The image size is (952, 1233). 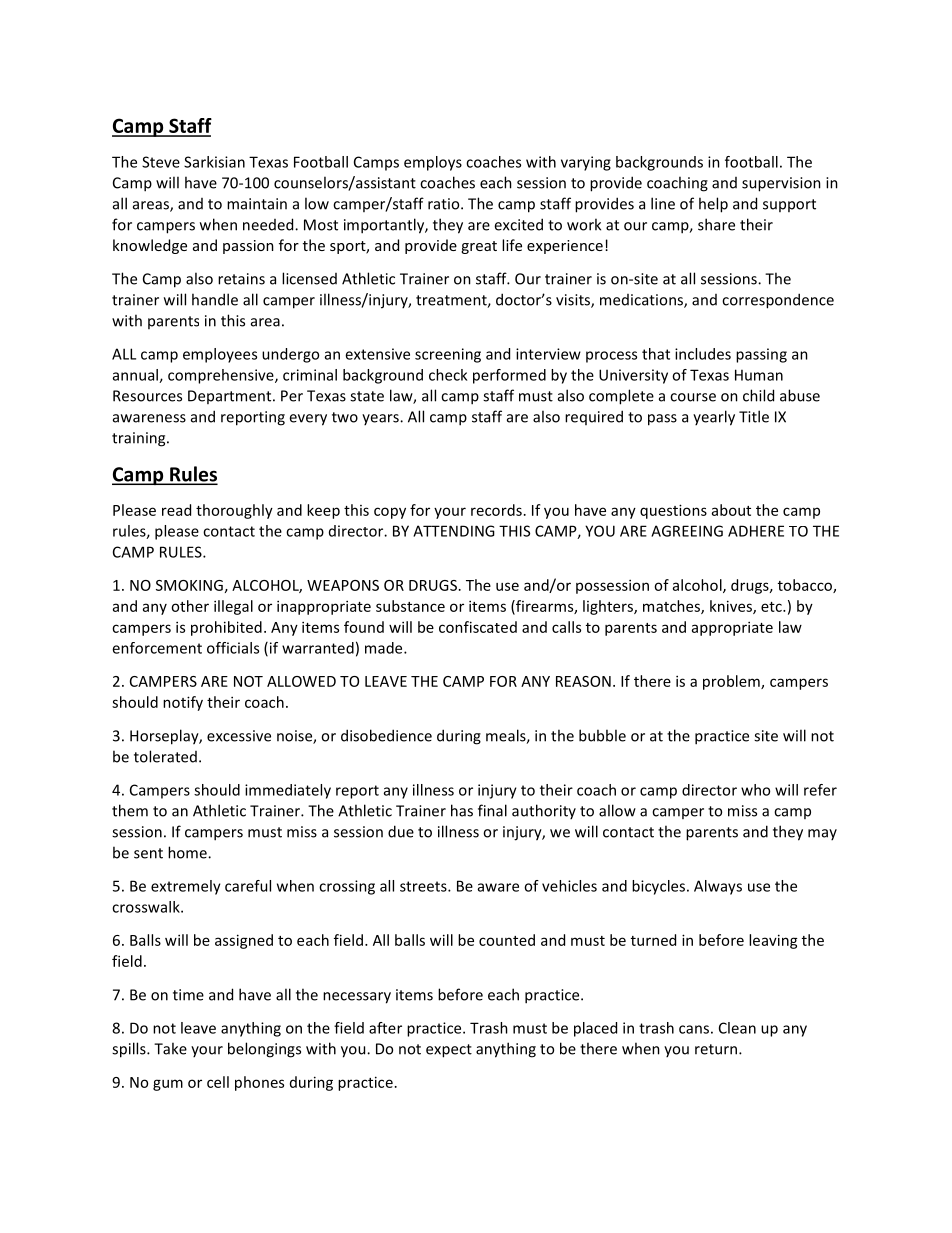 I want to click on tolerated, so click(x=165, y=756).
